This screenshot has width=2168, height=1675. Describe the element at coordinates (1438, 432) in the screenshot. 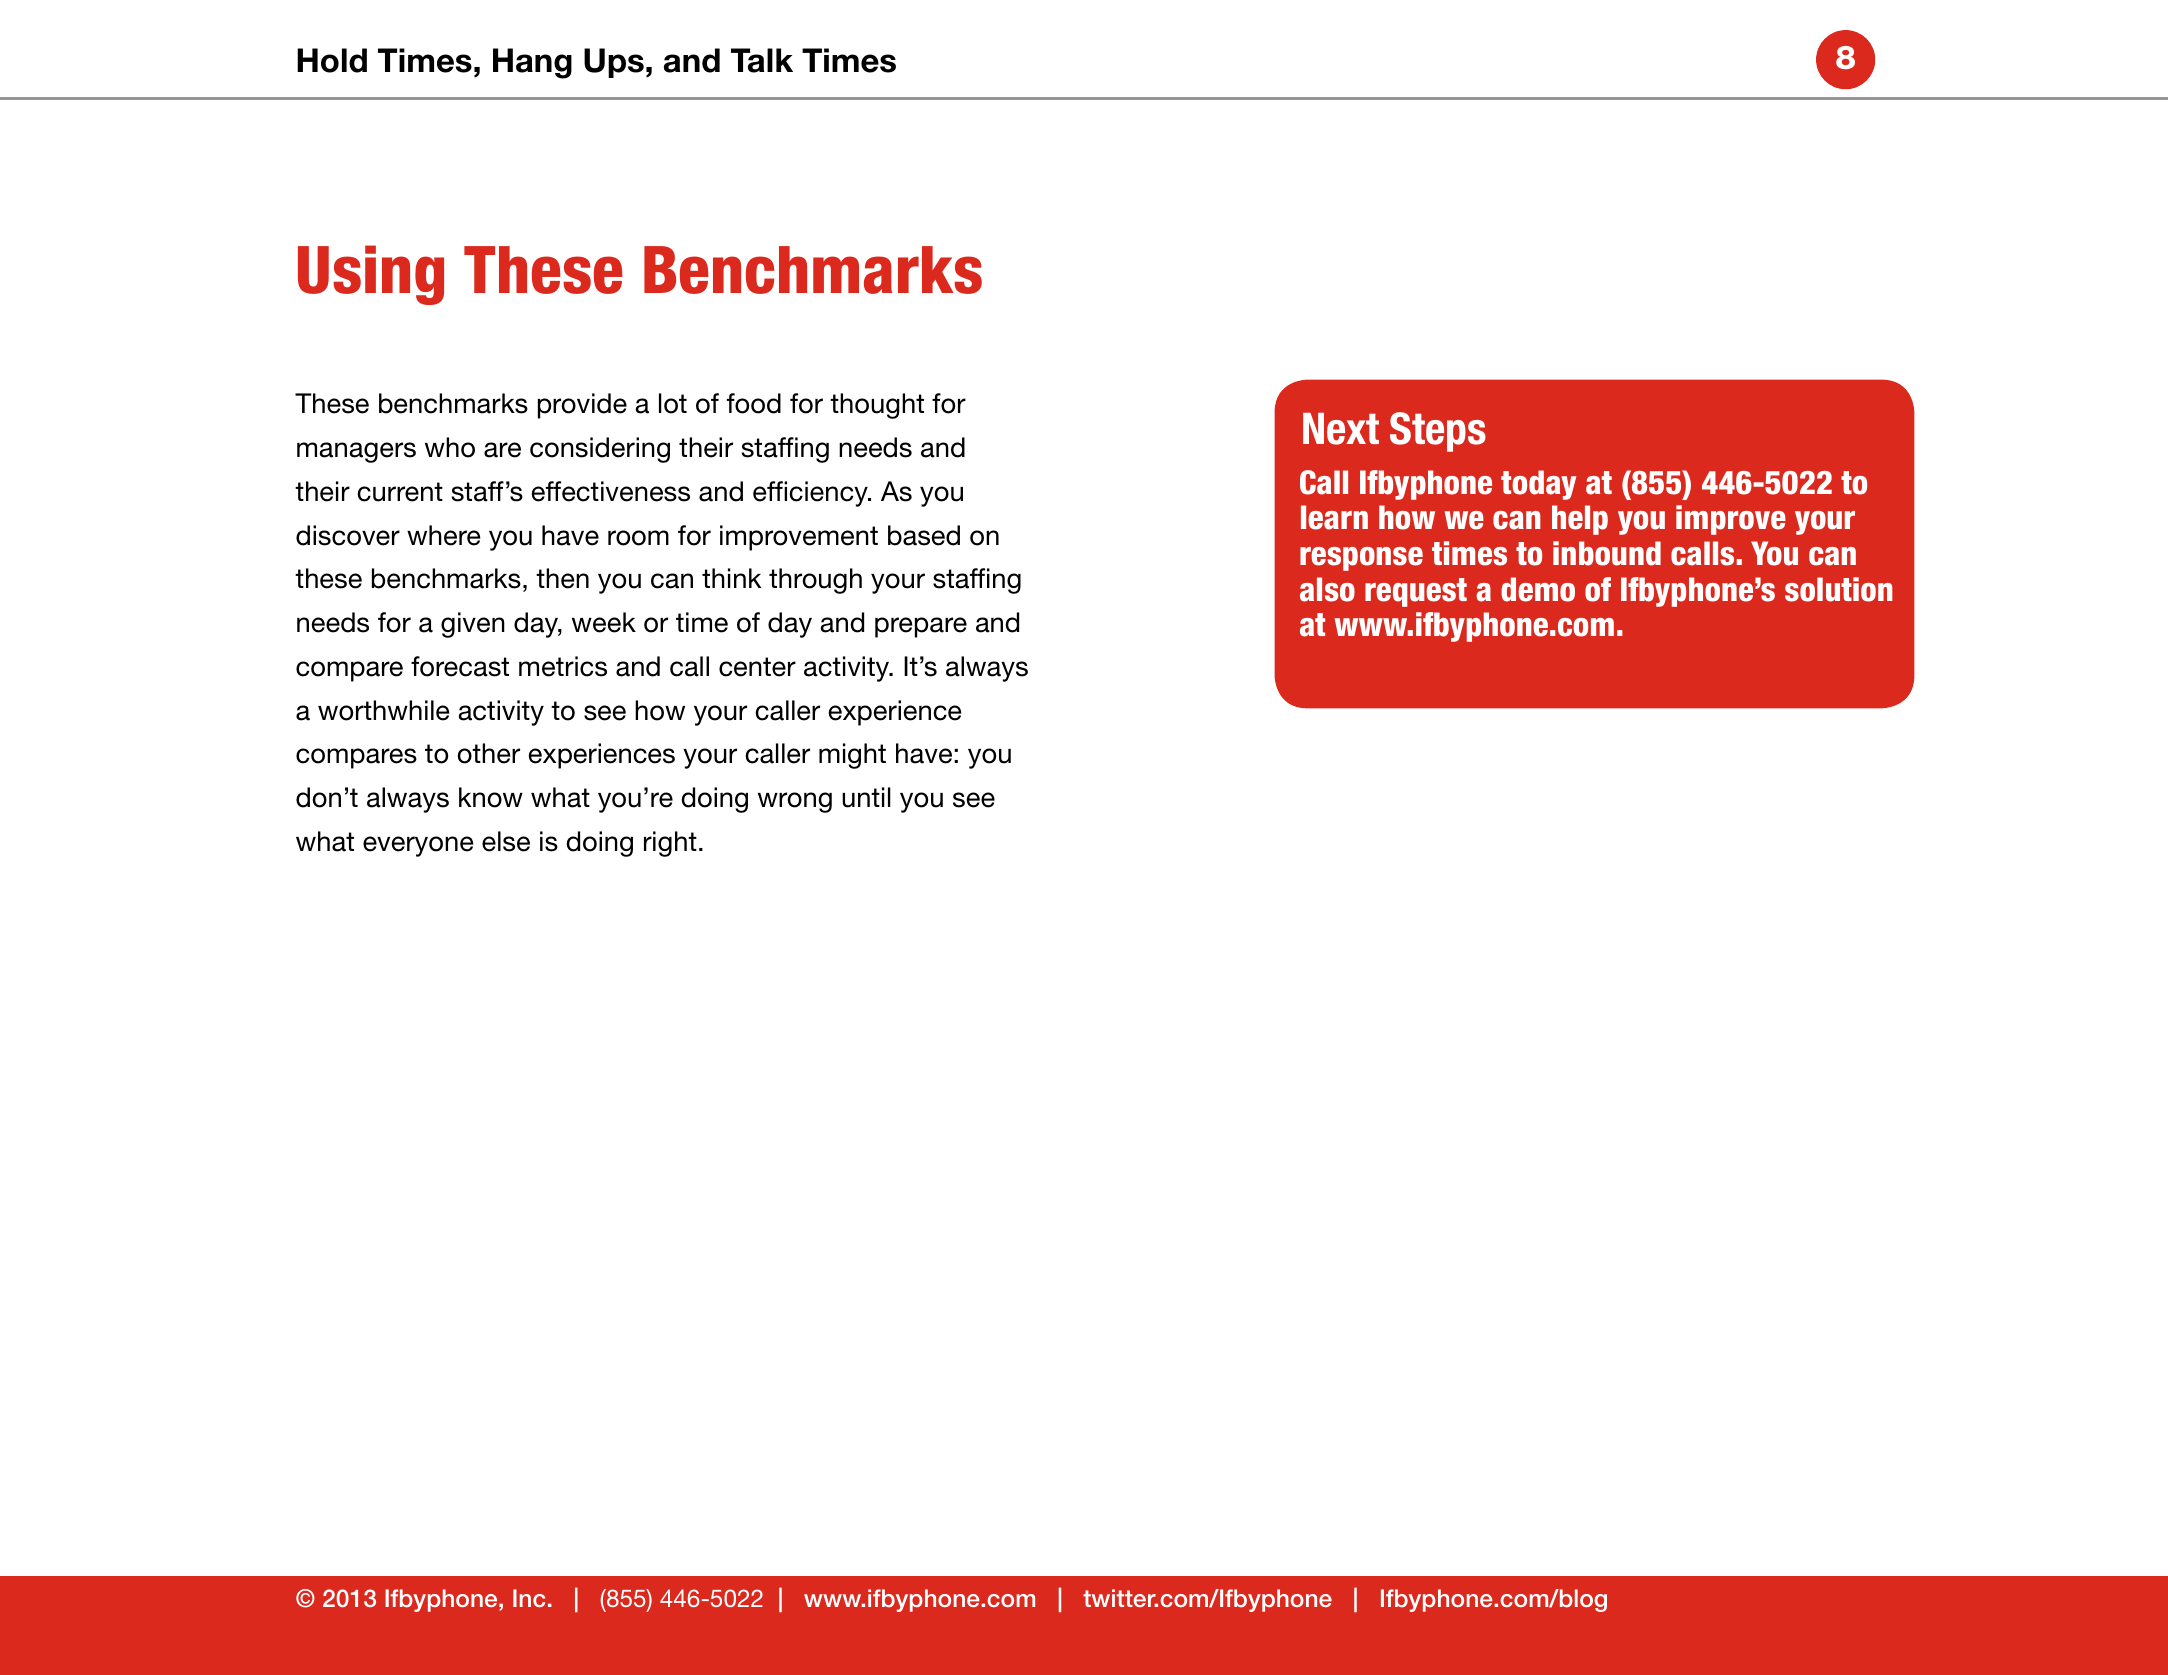

I see `Steps` at that location.
